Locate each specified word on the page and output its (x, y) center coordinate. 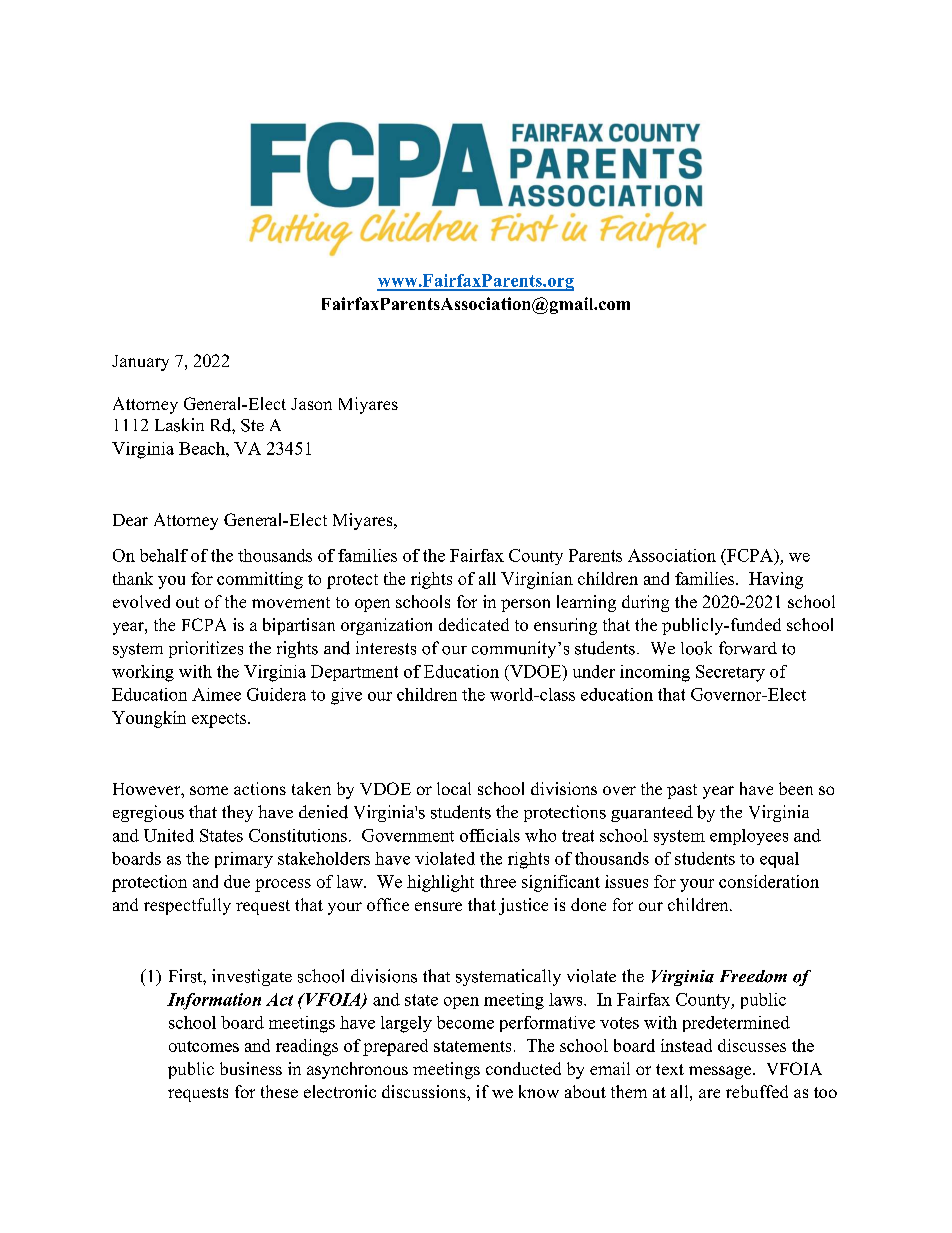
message (721, 1072)
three (498, 881)
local (454, 788)
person (525, 605)
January (140, 363)
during (645, 603)
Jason (311, 404)
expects (220, 720)
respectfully (187, 906)
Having (776, 580)
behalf (164, 555)
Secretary (730, 673)
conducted (523, 1068)
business (251, 1068)
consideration (769, 881)
